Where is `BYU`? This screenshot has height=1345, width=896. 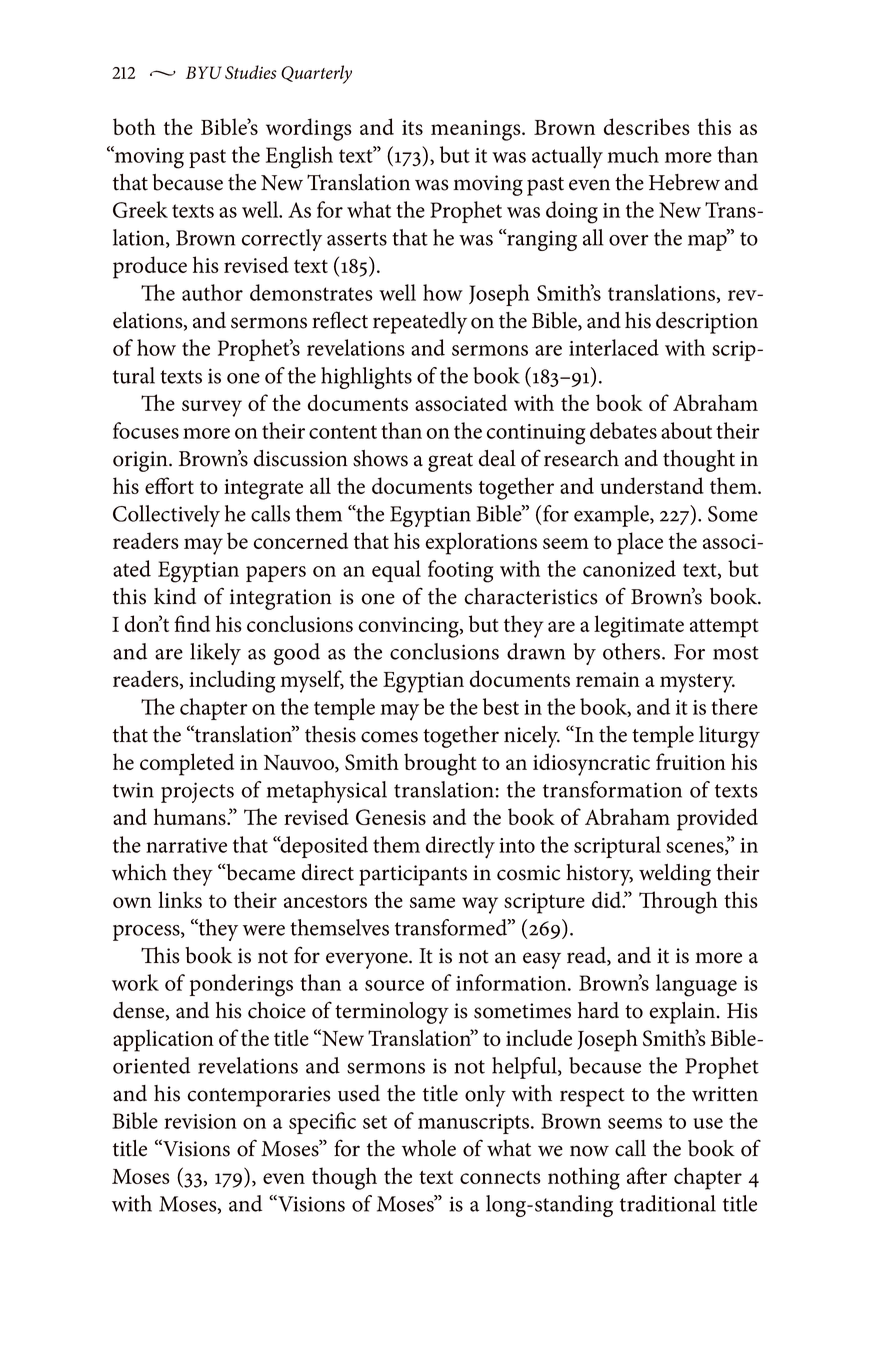 BYU is located at coordinates (204, 72).
